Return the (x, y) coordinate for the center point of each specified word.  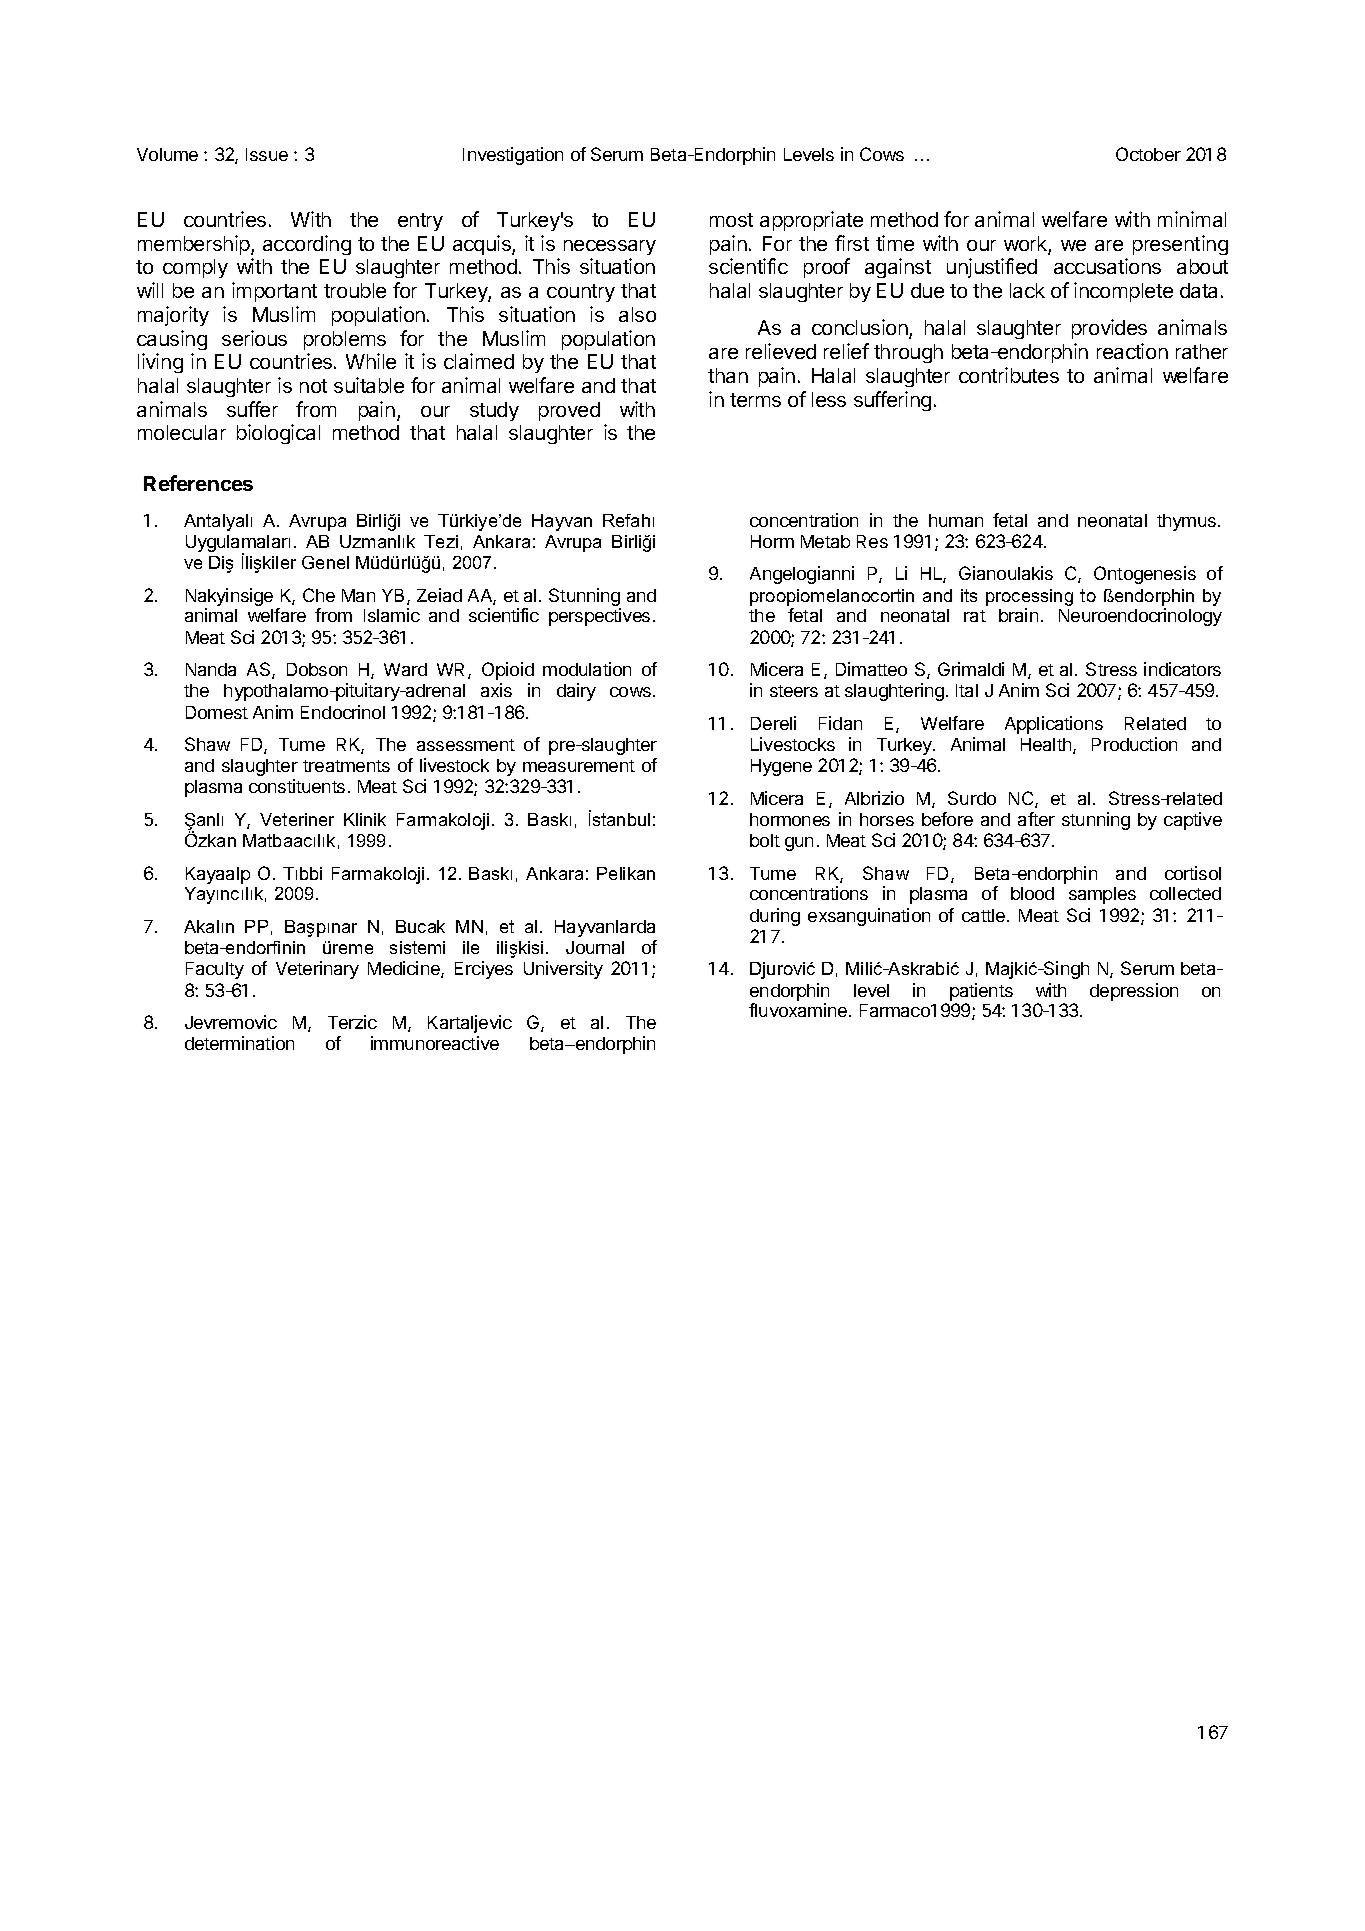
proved (569, 411)
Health (1047, 746)
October (1148, 154)
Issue (267, 154)
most (731, 220)
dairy (576, 692)
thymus (1188, 522)
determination (239, 1043)
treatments (346, 766)
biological (278, 434)
